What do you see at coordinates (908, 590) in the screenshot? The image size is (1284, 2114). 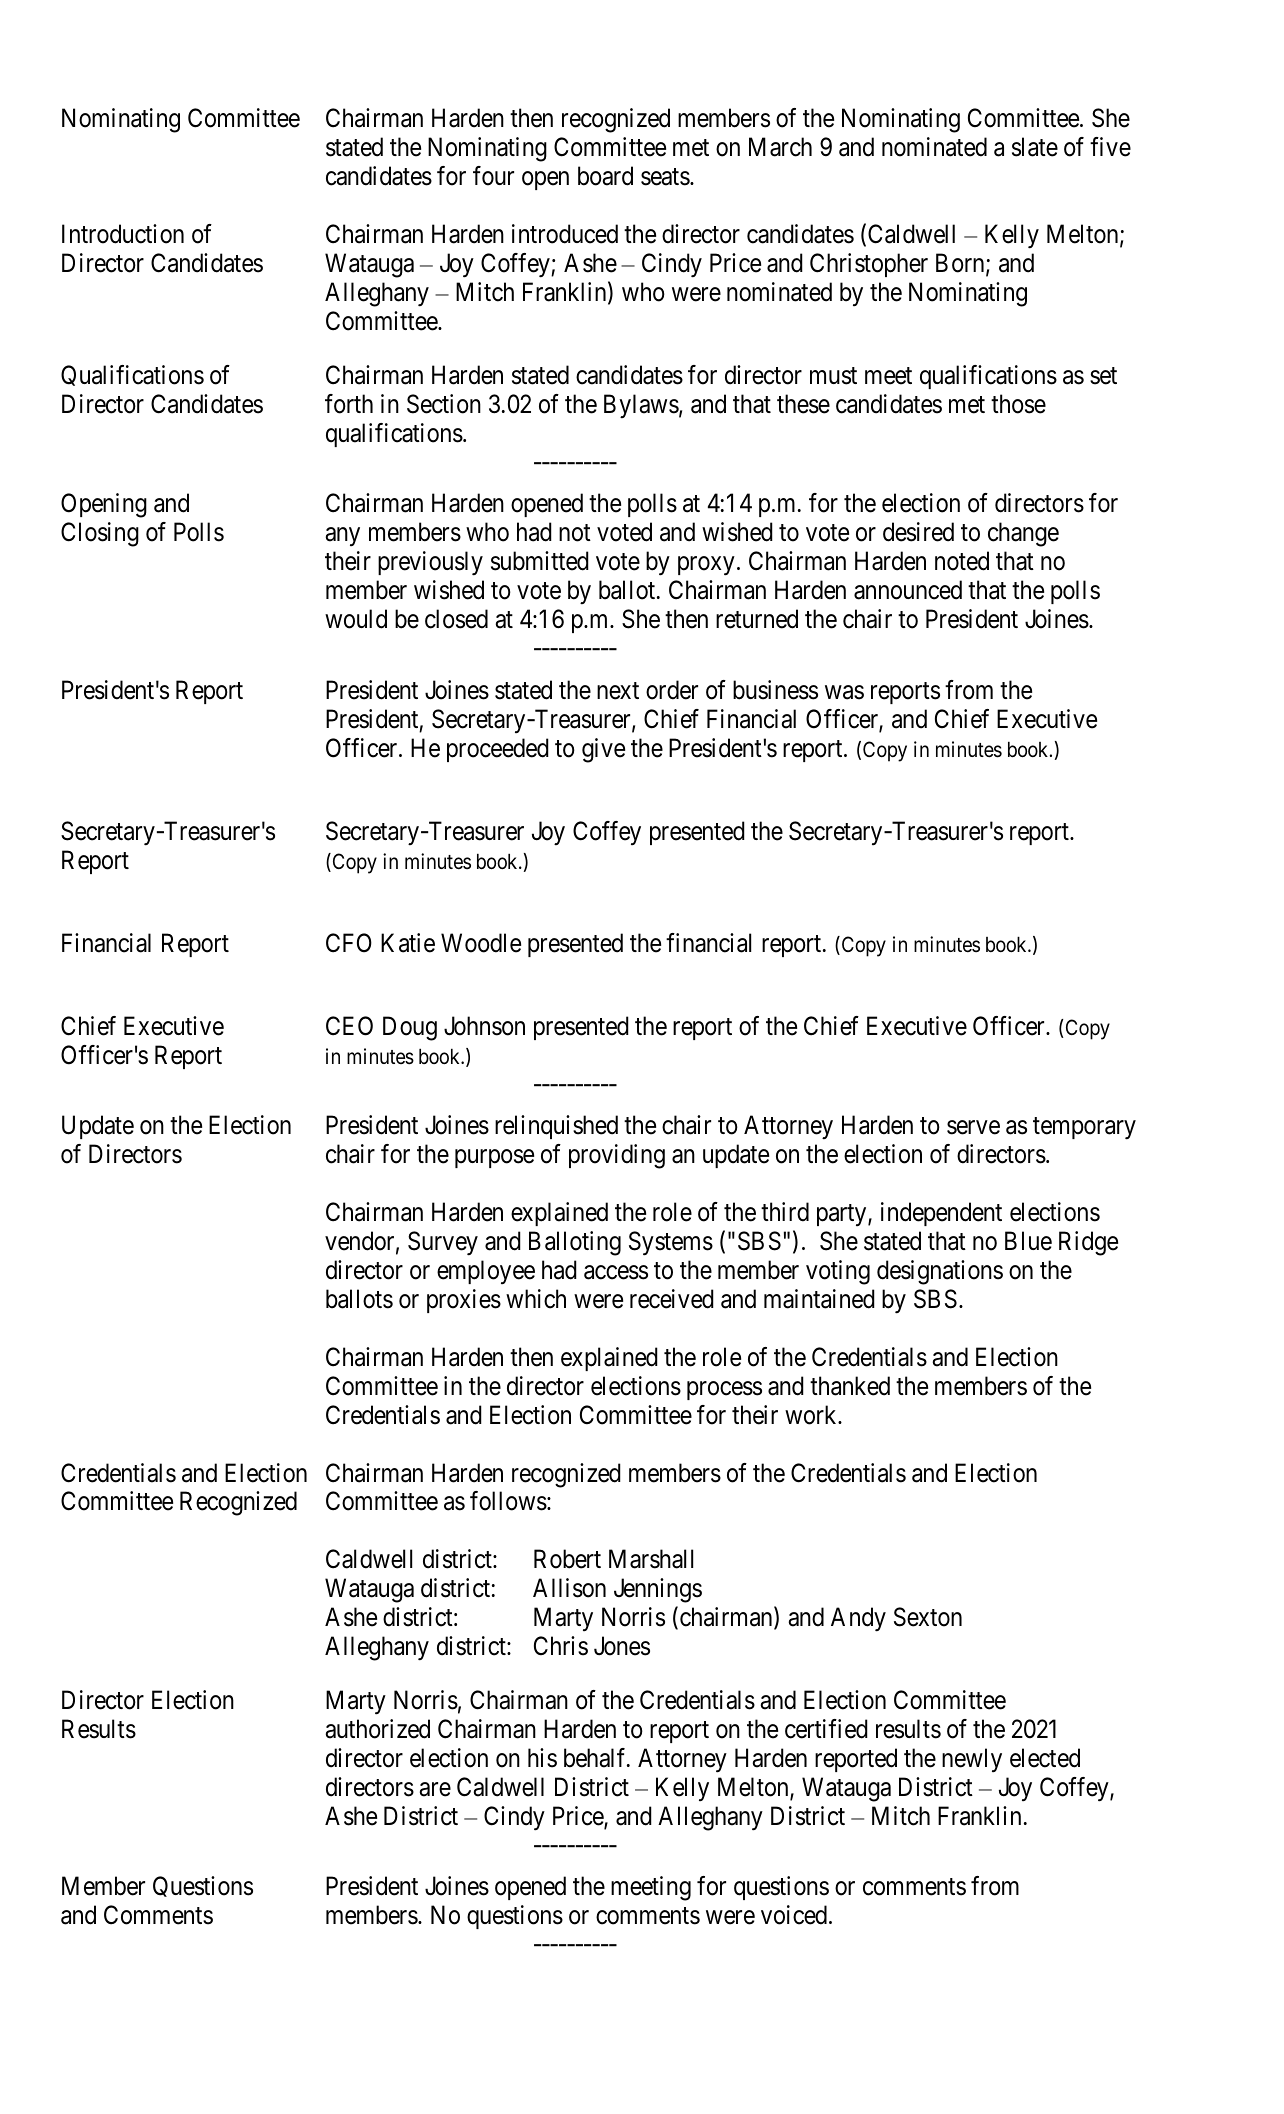 I see `announced` at bounding box center [908, 590].
